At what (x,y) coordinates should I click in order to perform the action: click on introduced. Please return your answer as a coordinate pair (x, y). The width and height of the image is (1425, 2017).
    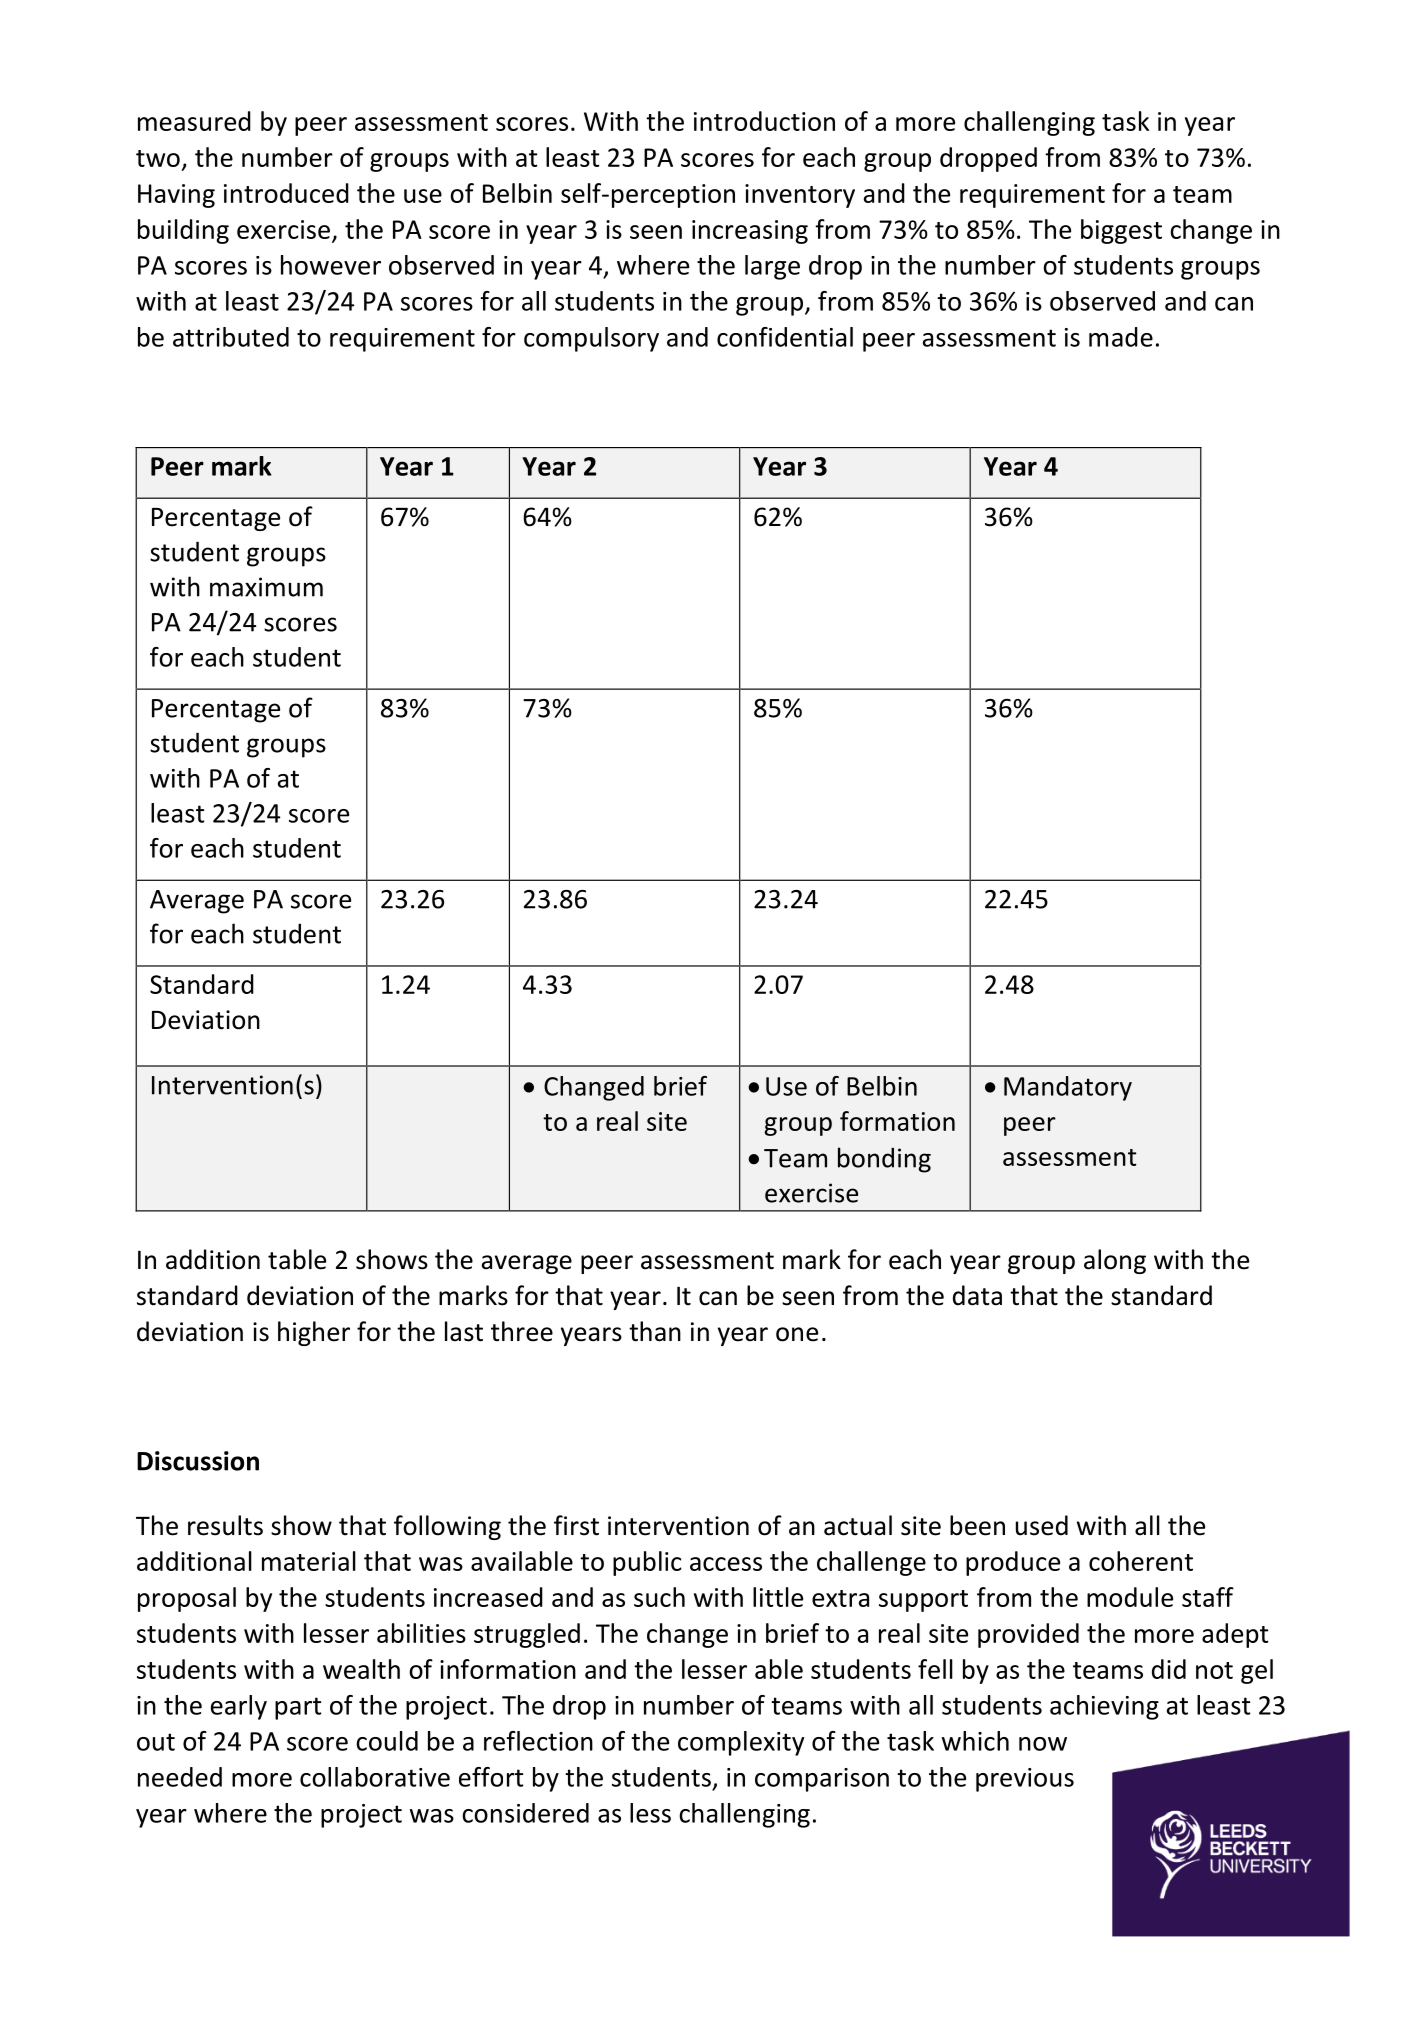
    Looking at the image, I should click on (286, 193).
